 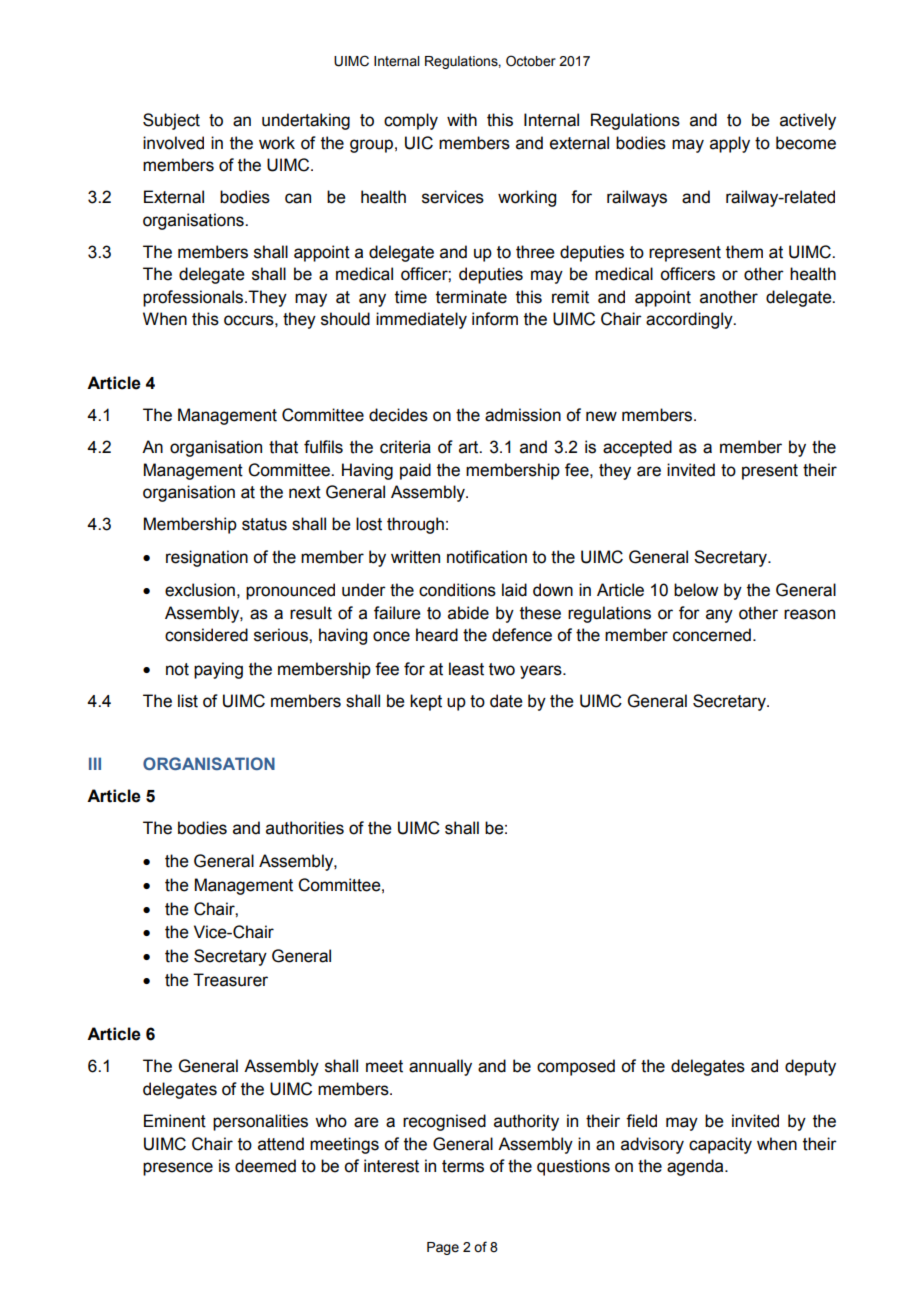 What do you see at coordinates (637, 448) in the screenshot?
I see `accepted` at bounding box center [637, 448].
